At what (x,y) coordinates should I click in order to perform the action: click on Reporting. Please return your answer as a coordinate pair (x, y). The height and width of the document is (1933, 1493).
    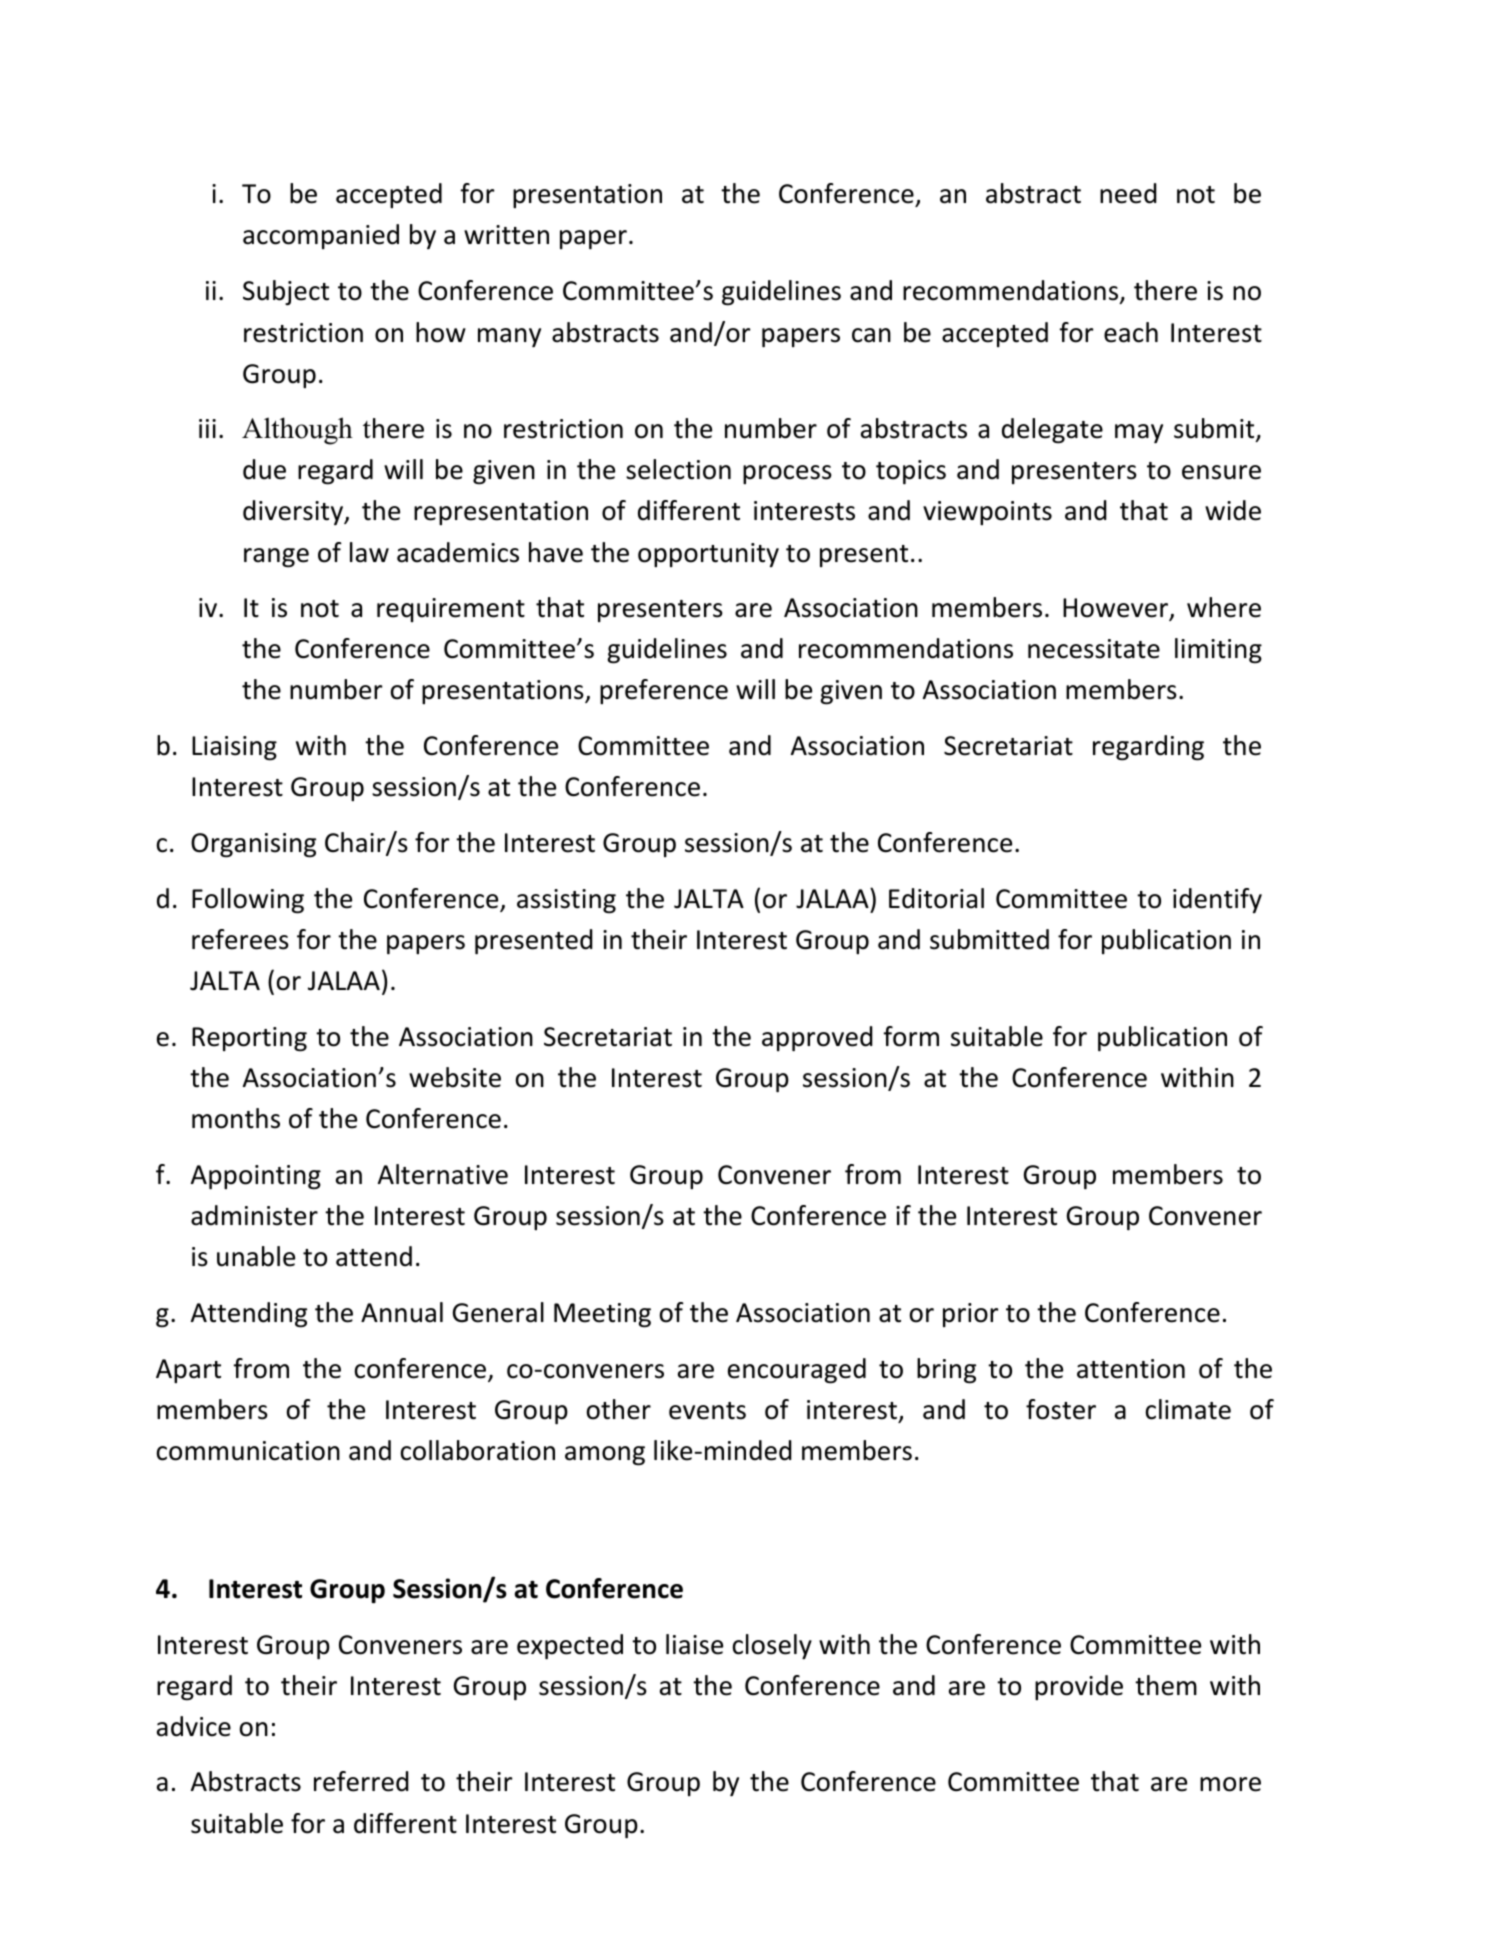
    Looking at the image, I should click on (249, 1039).
